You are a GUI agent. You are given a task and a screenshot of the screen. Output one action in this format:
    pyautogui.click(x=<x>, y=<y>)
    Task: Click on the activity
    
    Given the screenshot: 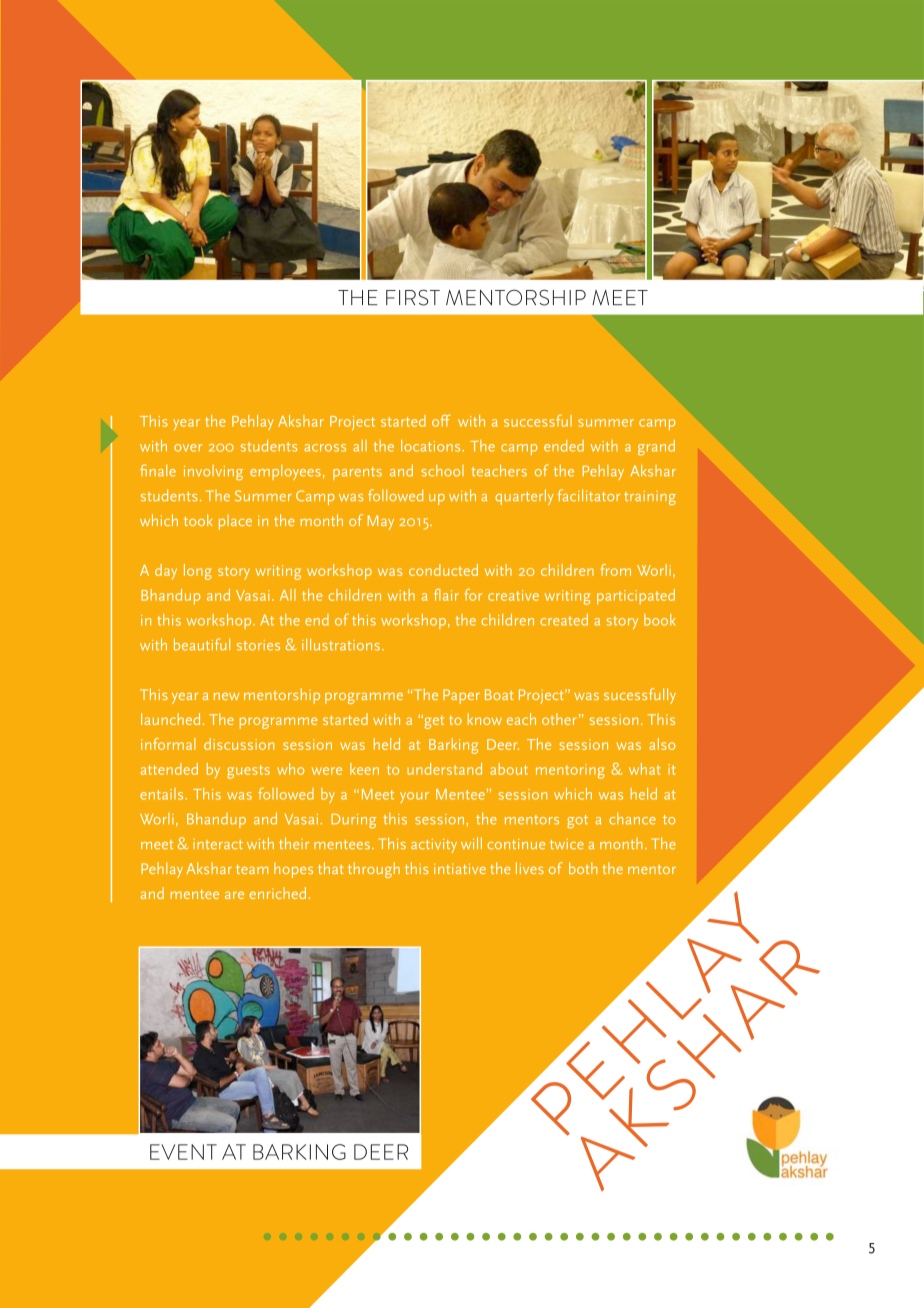 What is the action you would take?
    pyautogui.click(x=434, y=846)
